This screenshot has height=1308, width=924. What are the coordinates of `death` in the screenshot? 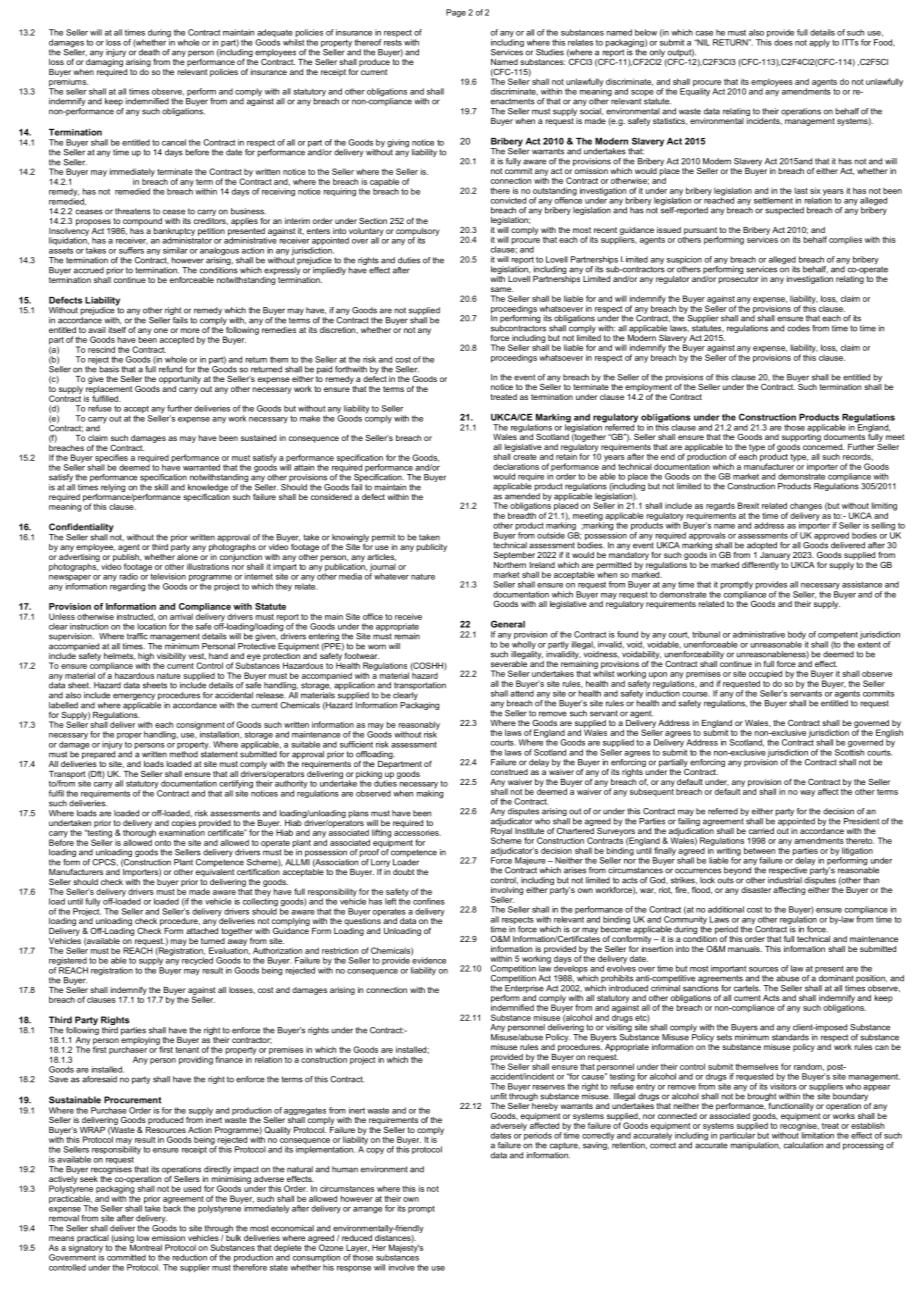 It's located at (149, 52).
